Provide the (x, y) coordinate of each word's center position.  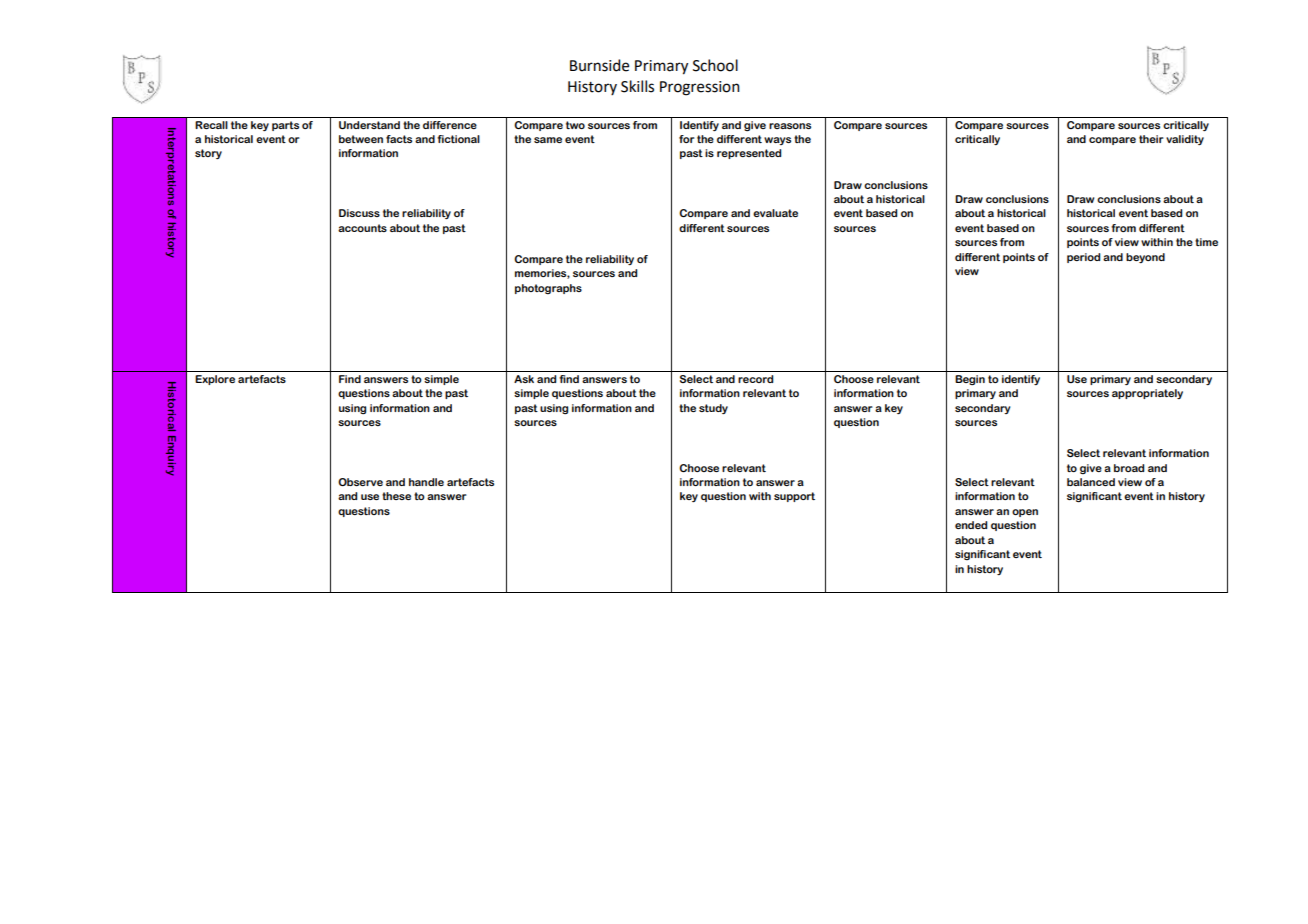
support (794, 497)
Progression (700, 88)
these (396, 496)
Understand (369, 125)
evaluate (775, 213)
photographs (548, 289)
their (1151, 139)
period (1083, 258)
